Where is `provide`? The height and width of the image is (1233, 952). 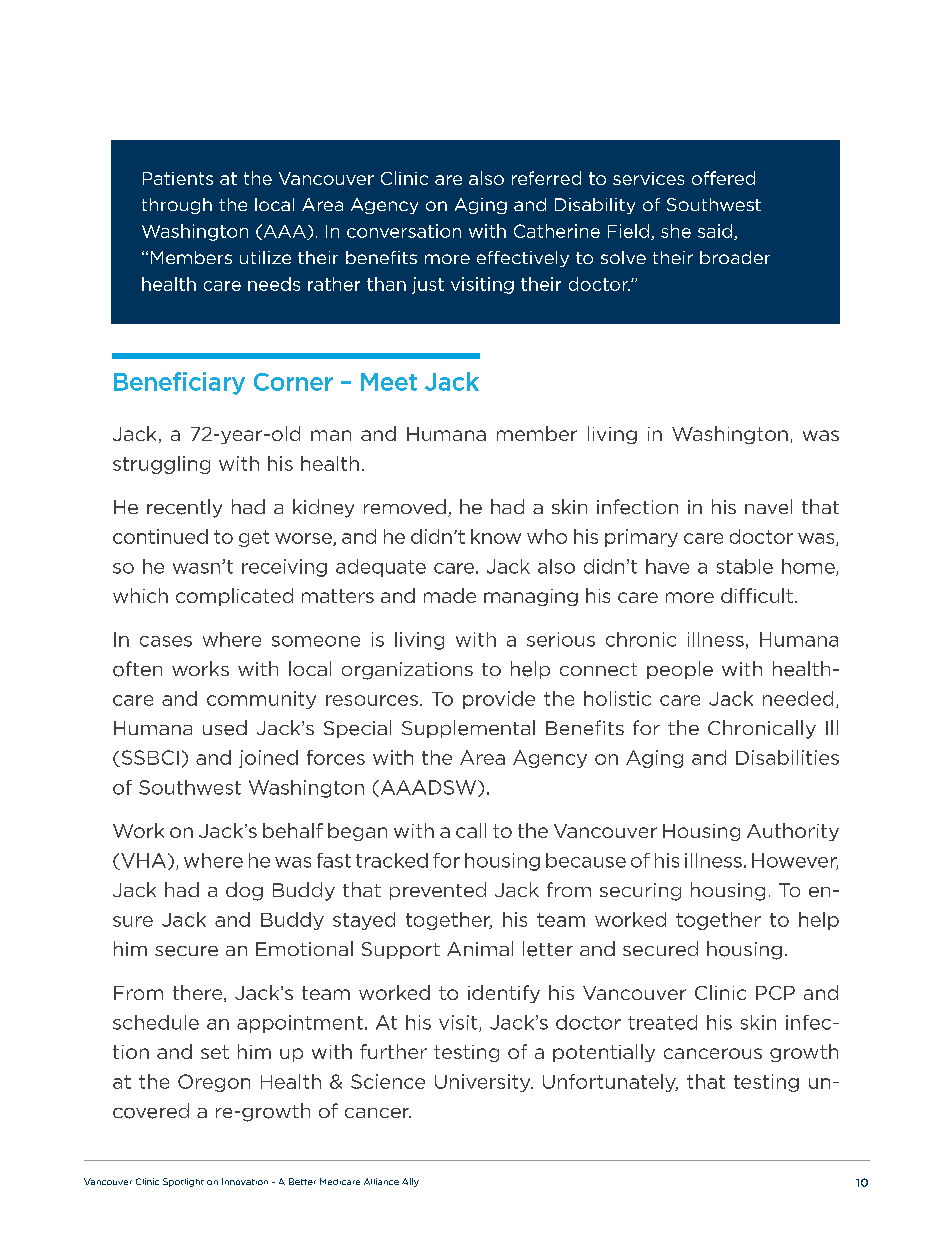
provide is located at coordinates (499, 700).
